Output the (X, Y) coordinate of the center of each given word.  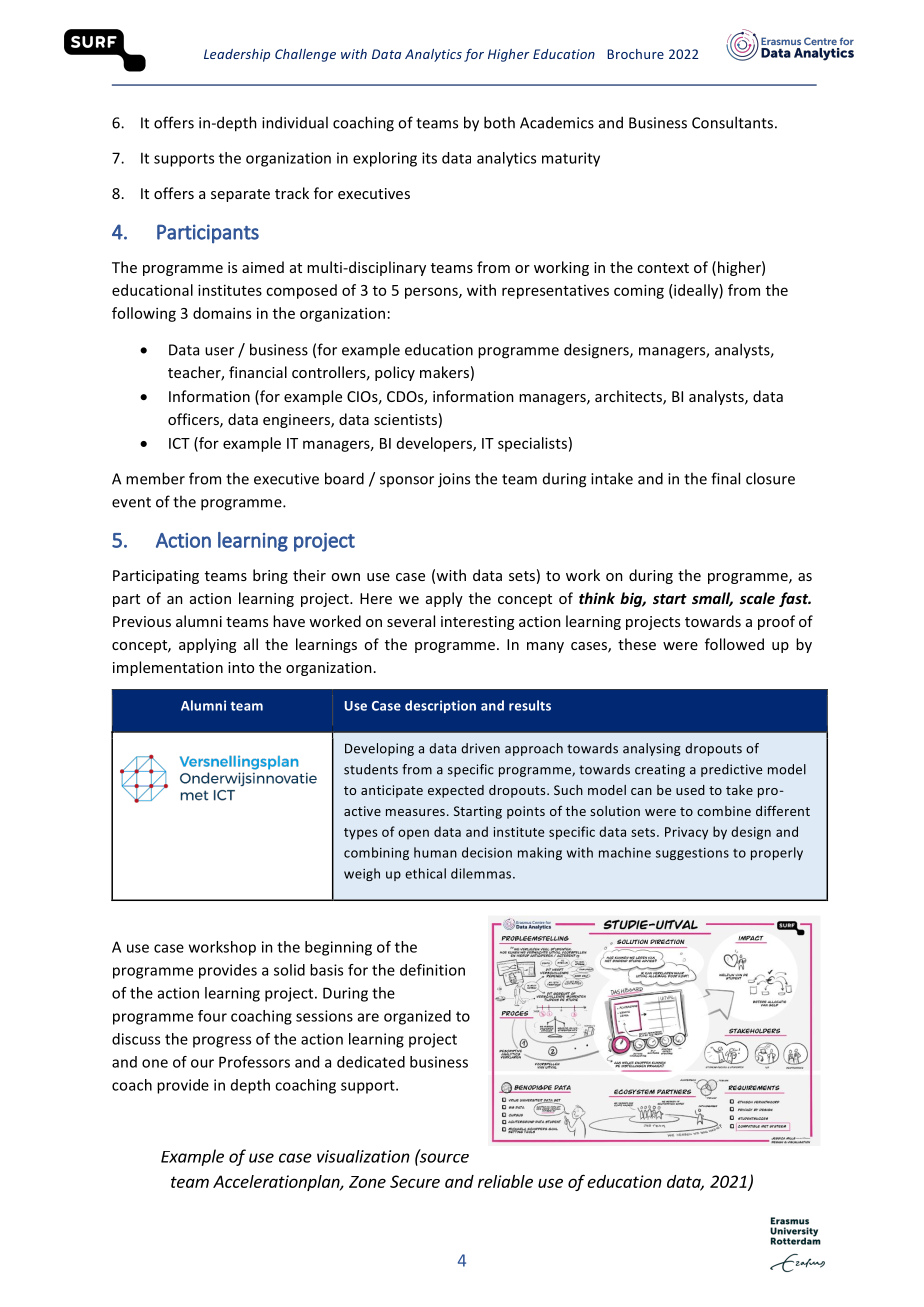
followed (734, 644)
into (241, 667)
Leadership (237, 55)
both (499, 122)
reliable (505, 1181)
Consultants (732, 122)
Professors (254, 1062)
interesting (477, 623)
